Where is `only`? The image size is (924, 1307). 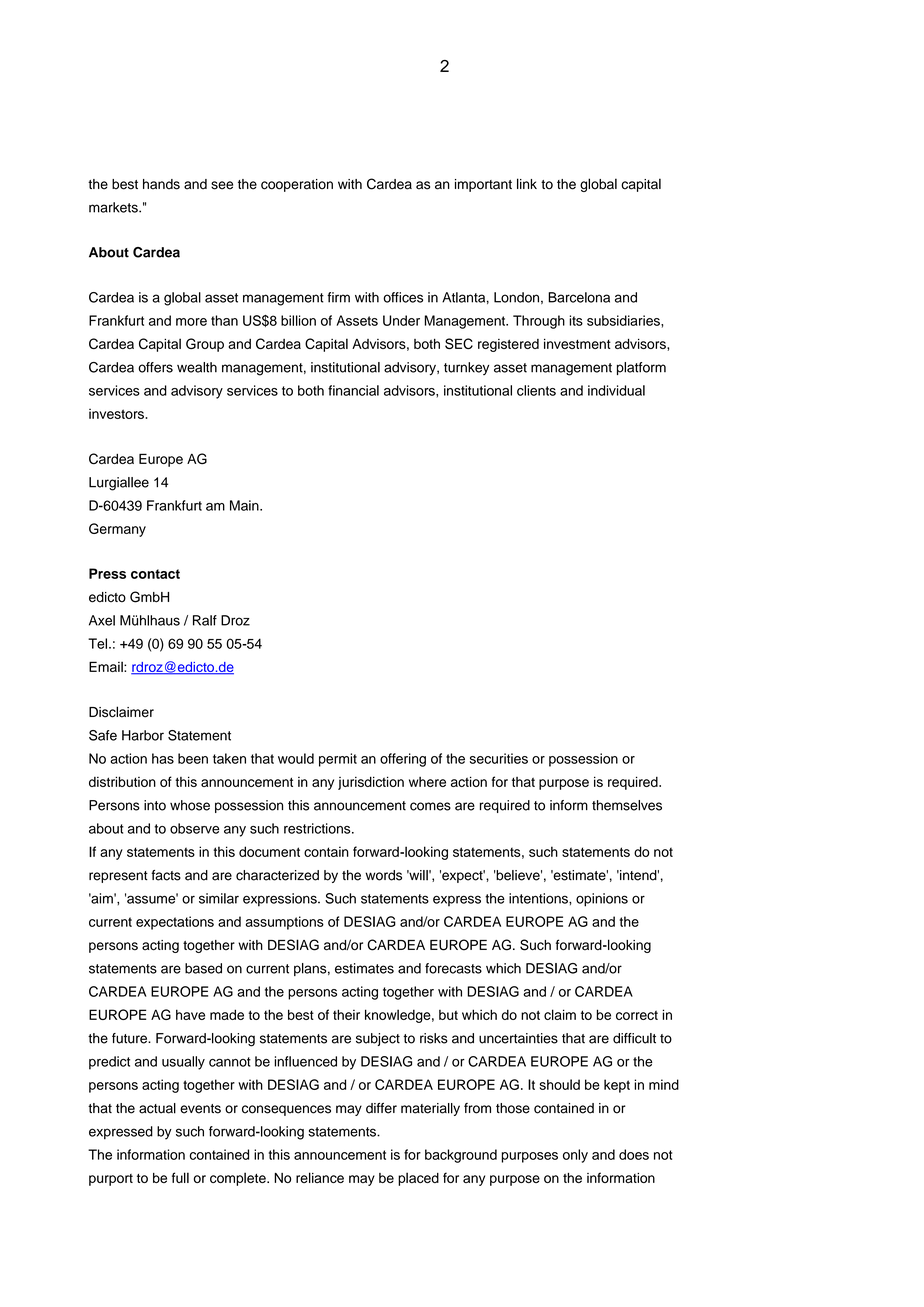 only is located at coordinates (575, 1156).
